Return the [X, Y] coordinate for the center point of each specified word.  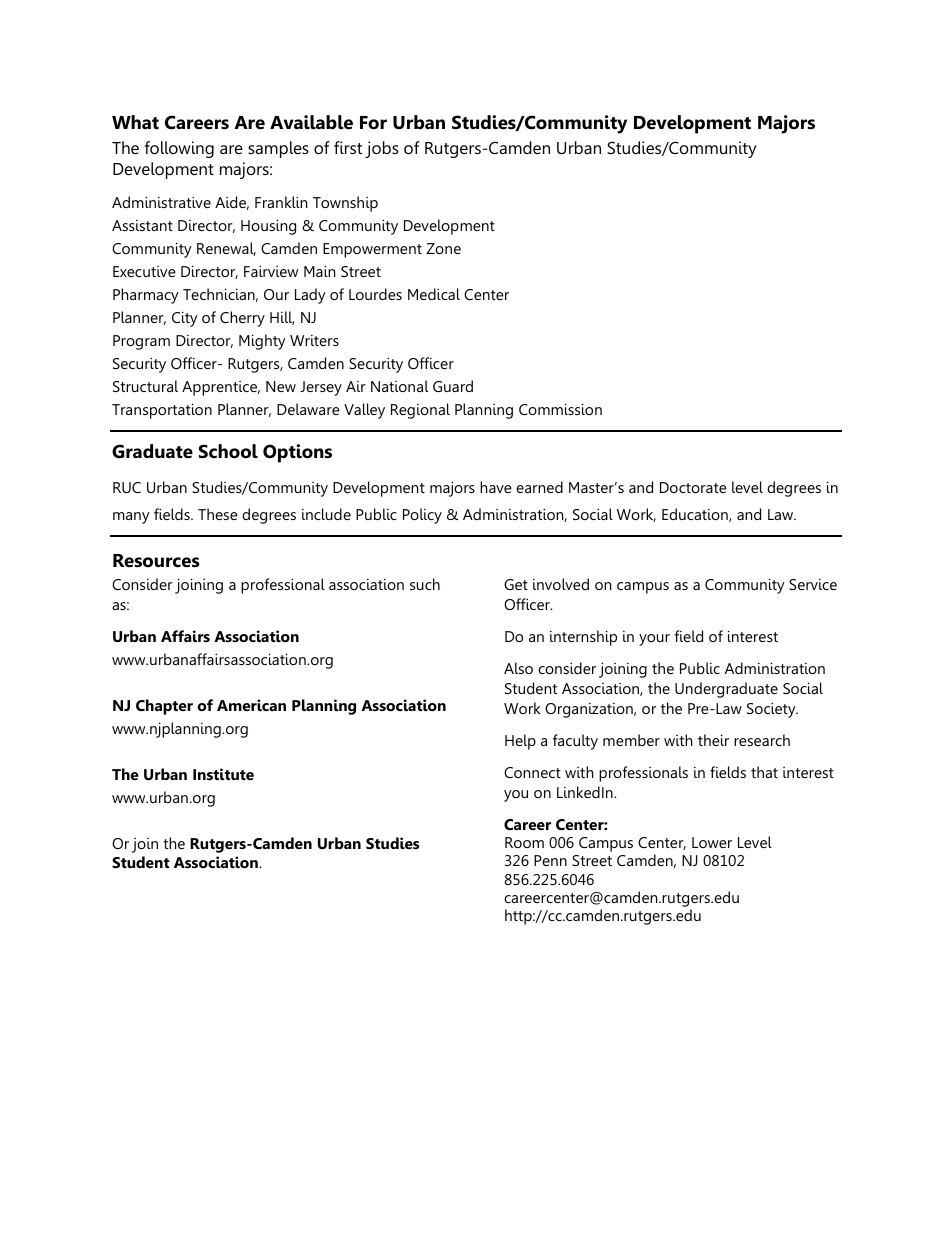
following [179, 149]
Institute [223, 774]
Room [524, 842]
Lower [712, 842]
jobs [382, 149]
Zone [443, 248]
